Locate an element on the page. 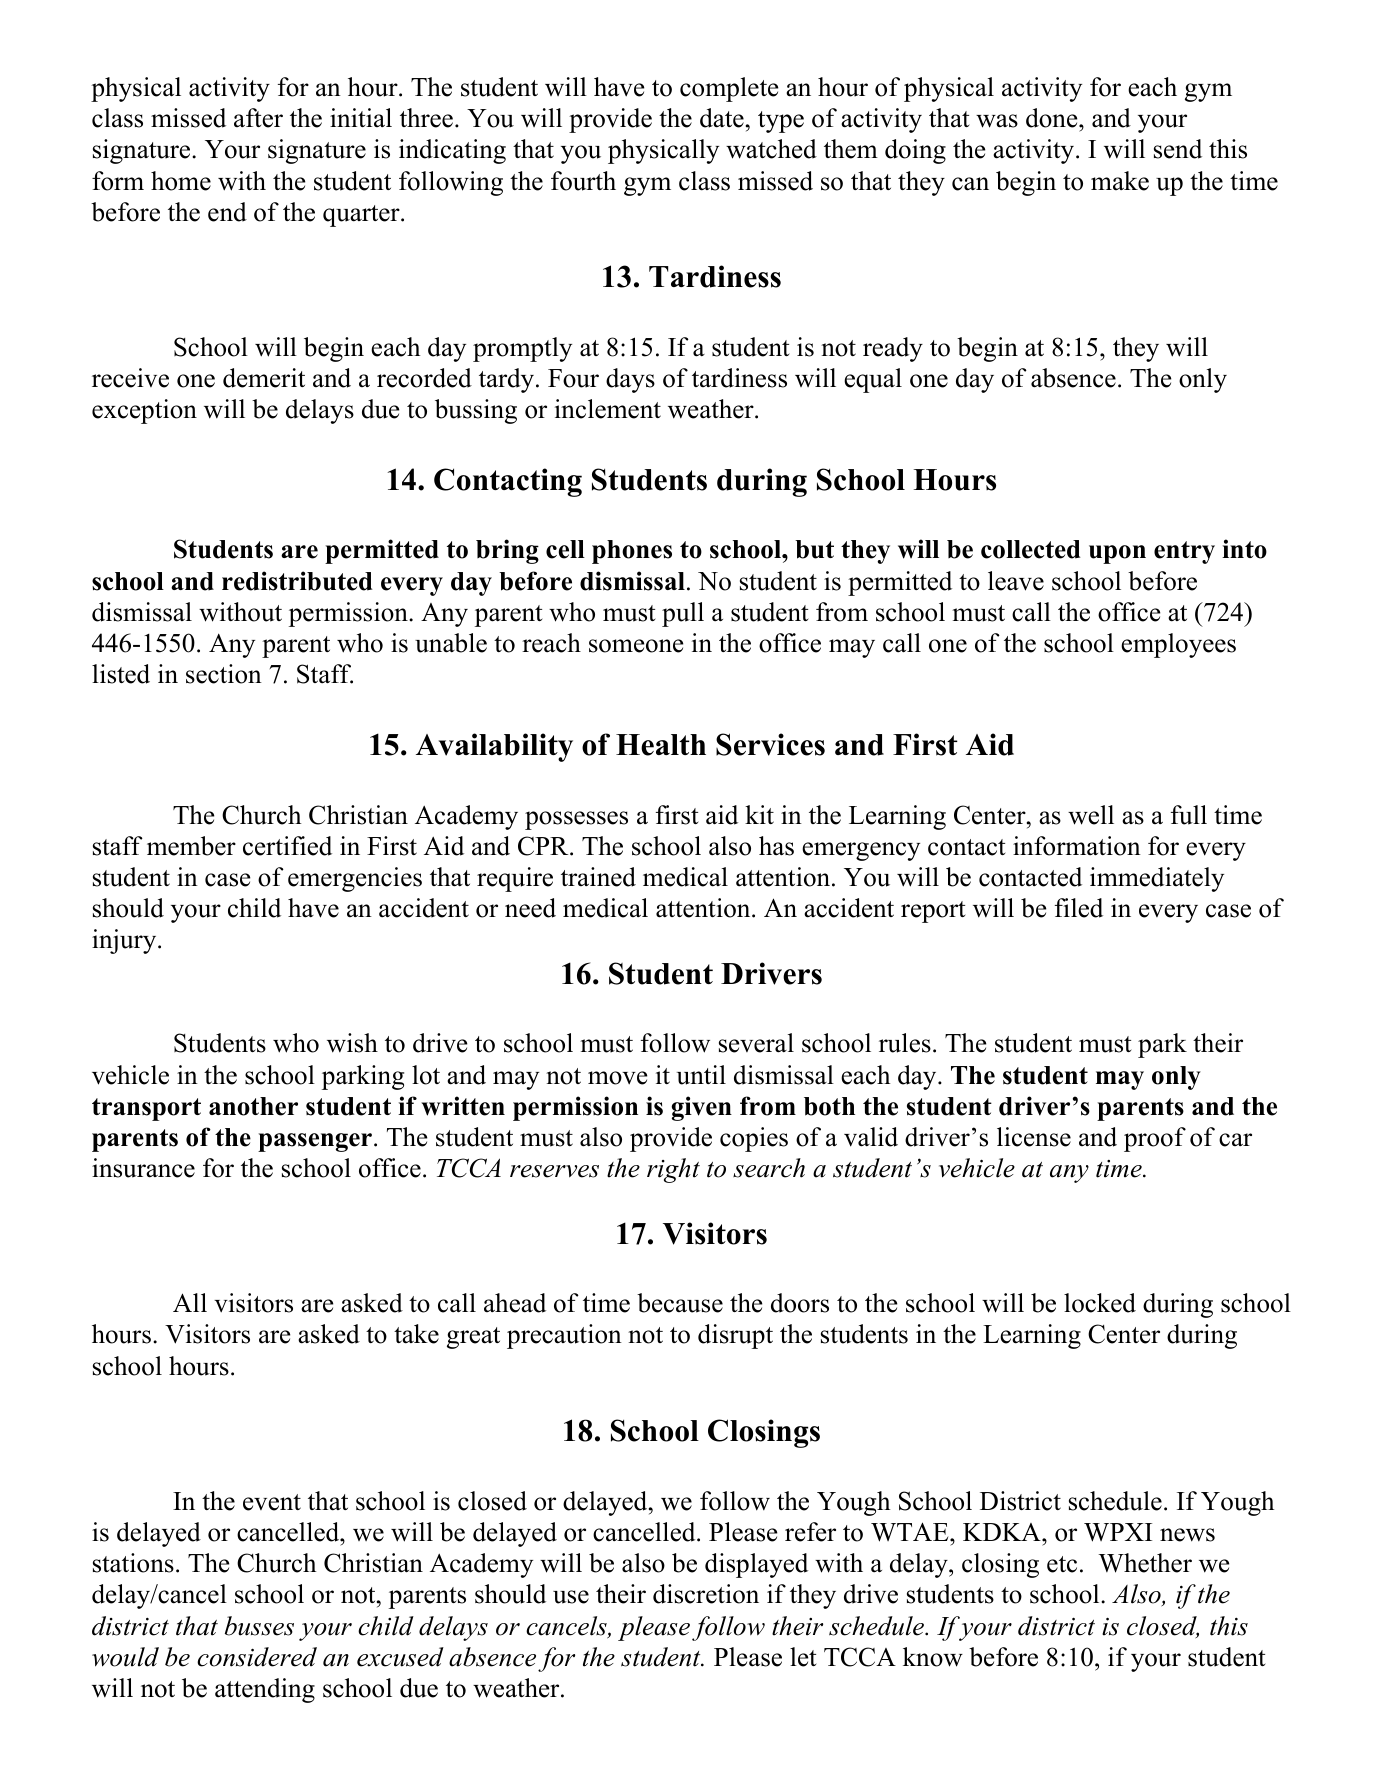  trained is located at coordinates (598, 877).
